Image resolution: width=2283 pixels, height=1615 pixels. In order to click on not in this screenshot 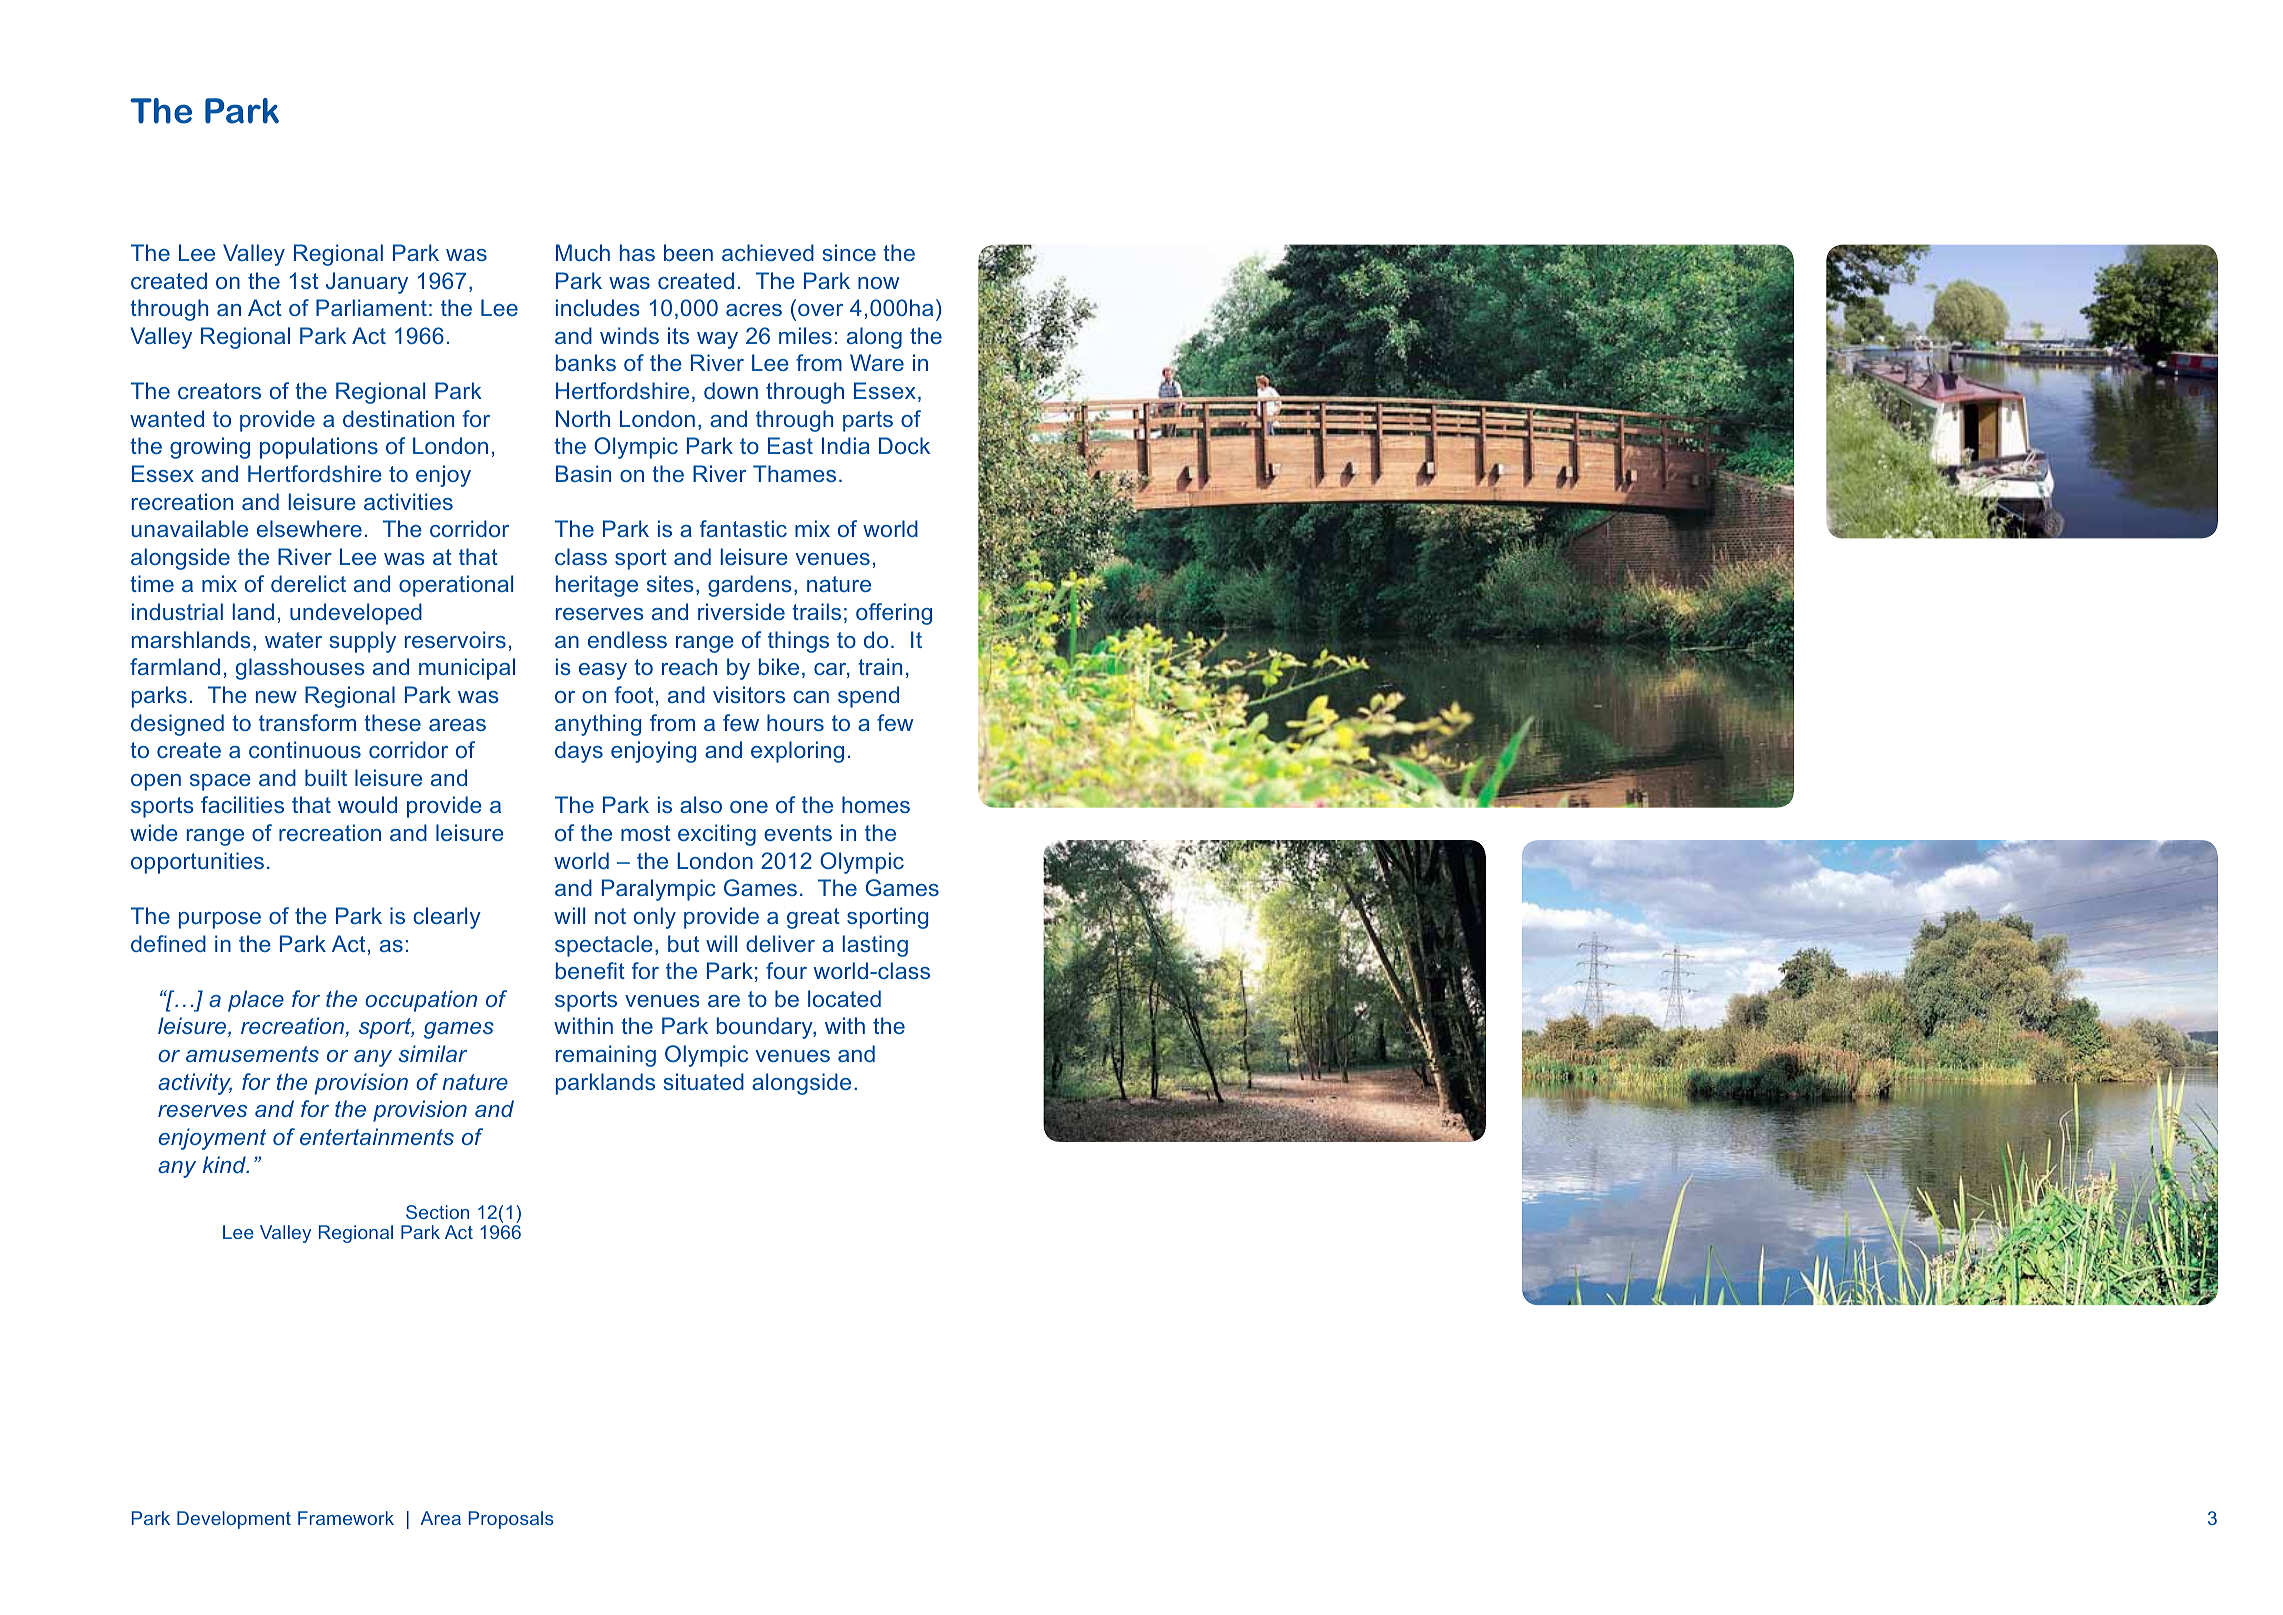, I will do `click(610, 916)`.
